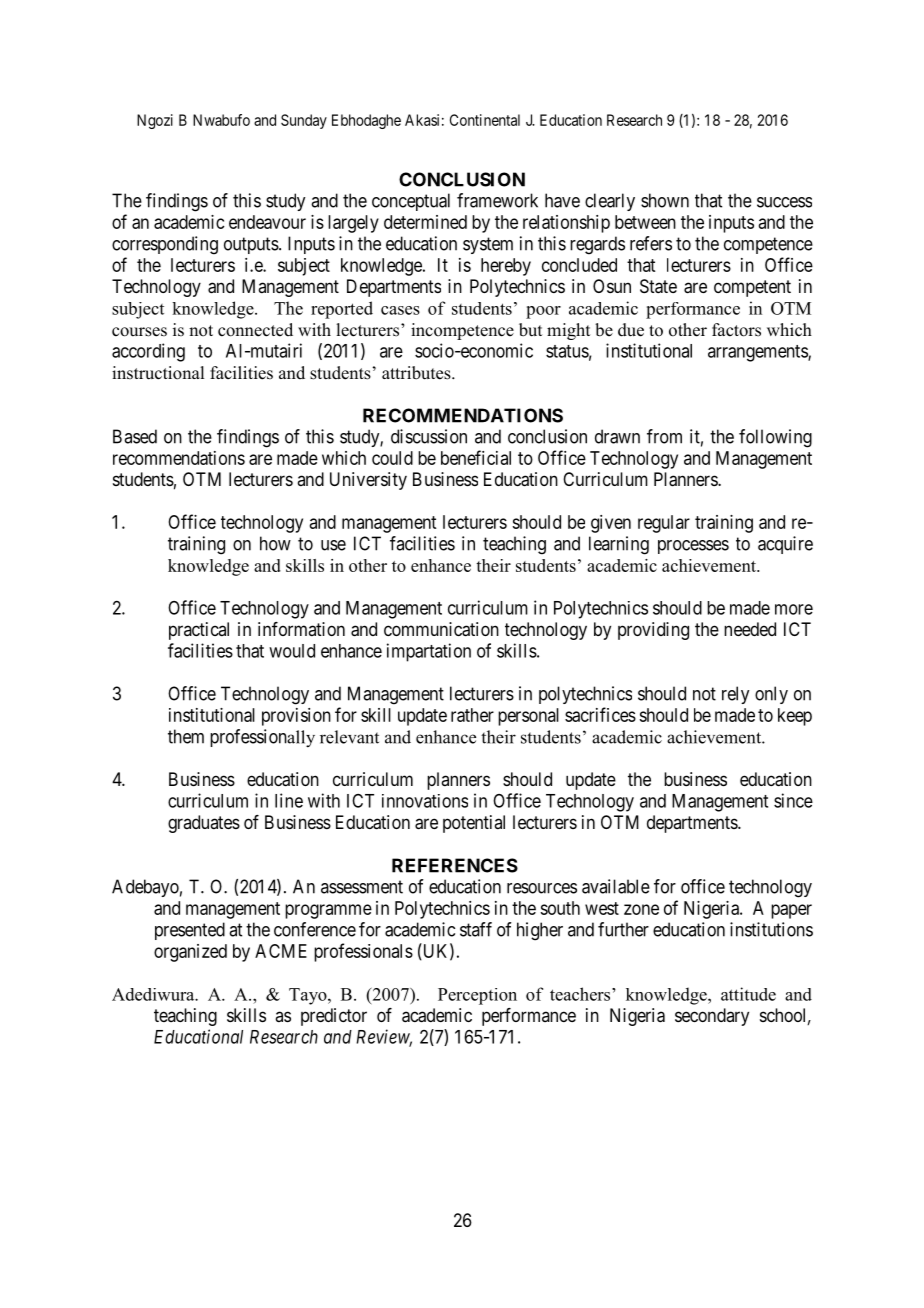  Describe the element at coordinates (793, 800) in the screenshot. I see `since` at that location.
